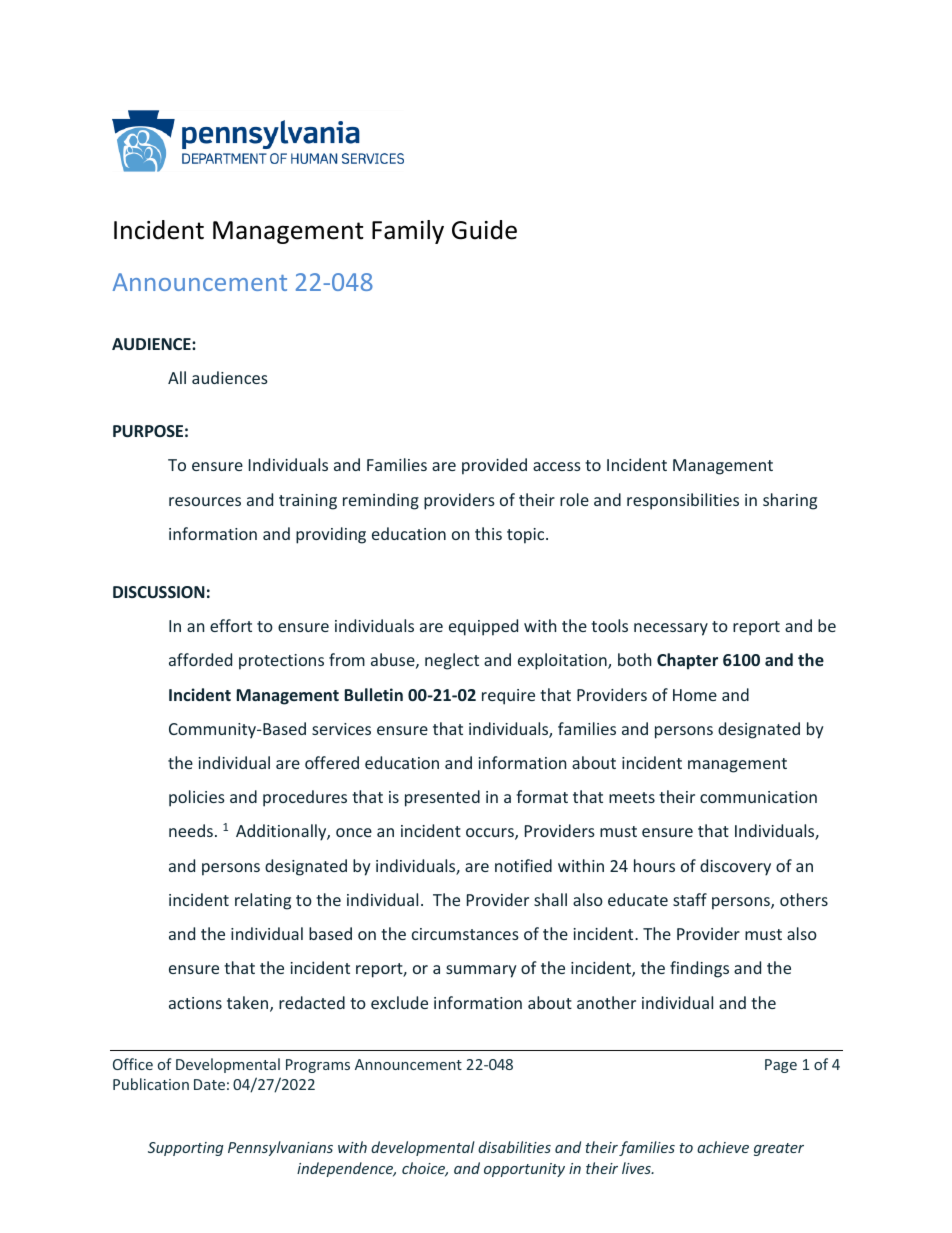 Image resolution: width=952 pixels, height=1233 pixels. I want to click on Guide, so click(484, 230).
